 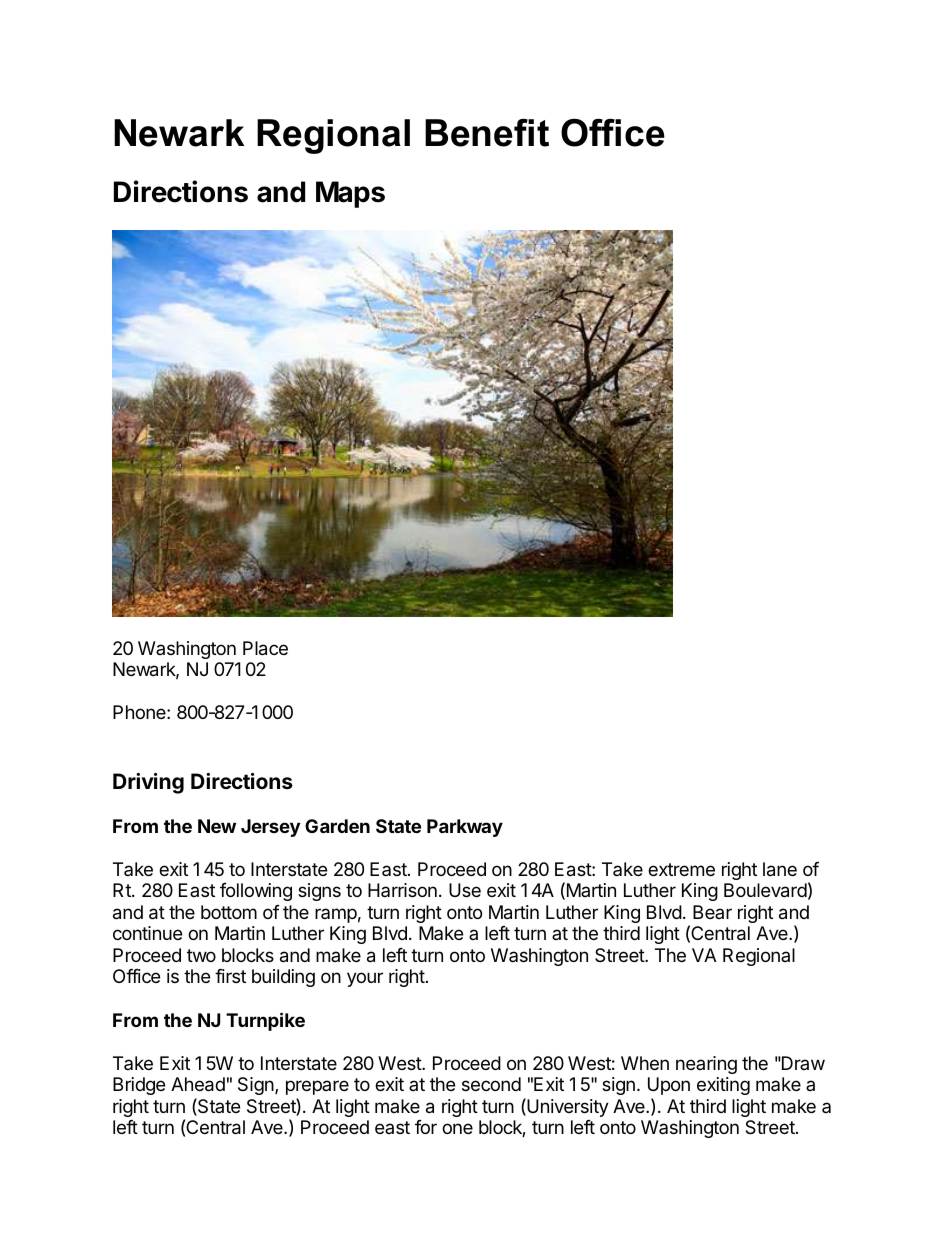 I want to click on Garden, so click(x=337, y=826).
